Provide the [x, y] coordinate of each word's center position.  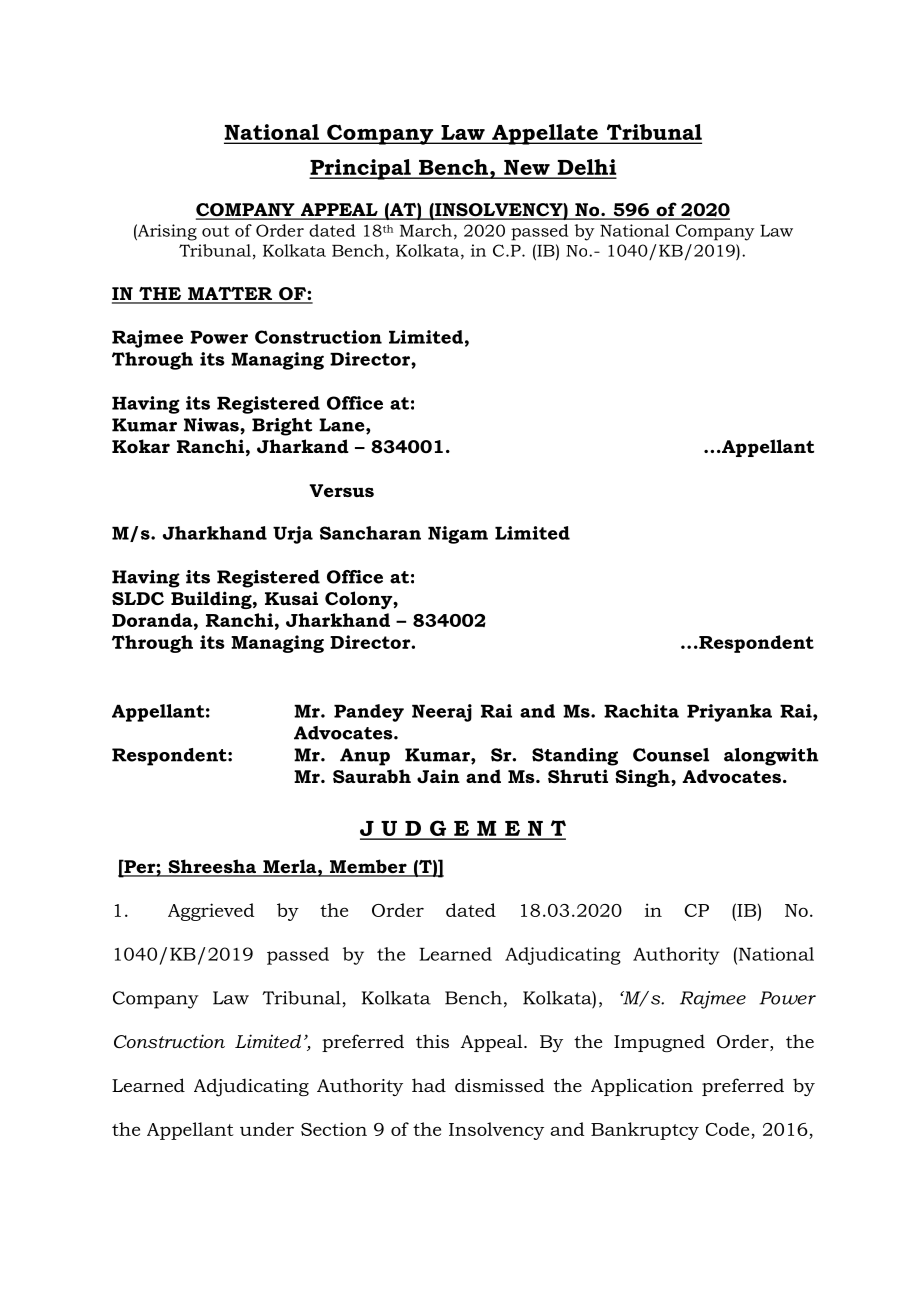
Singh [643, 778]
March [426, 230]
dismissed [500, 1085]
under [267, 1129]
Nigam [458, 535]
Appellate [545, 134]
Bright [282, 427]
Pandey [369, 713]
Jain [438, 776]
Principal [361, 169]
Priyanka [729, 713]
